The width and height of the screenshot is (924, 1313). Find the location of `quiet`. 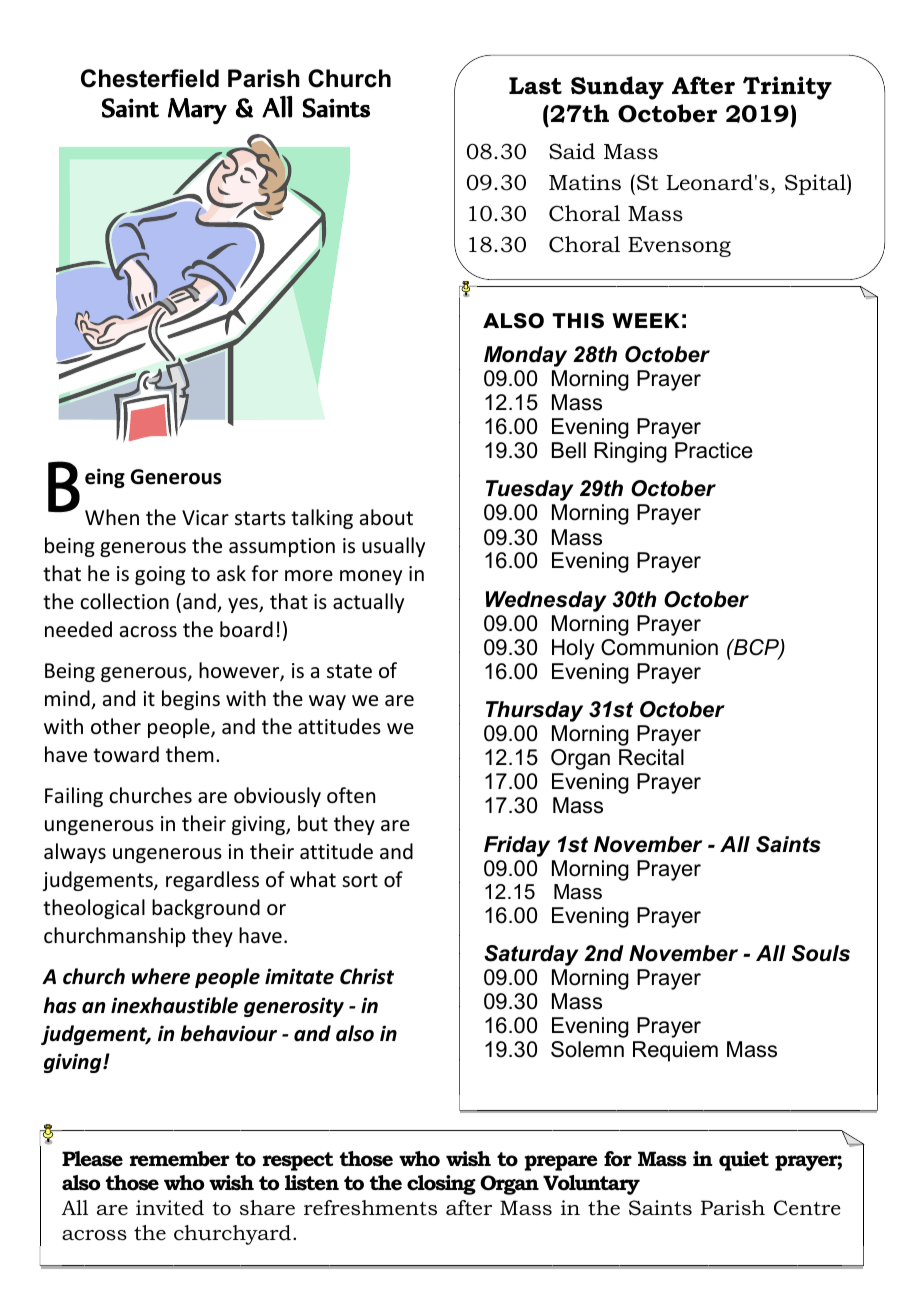

quiet is located at coordinates (744, 1161).
